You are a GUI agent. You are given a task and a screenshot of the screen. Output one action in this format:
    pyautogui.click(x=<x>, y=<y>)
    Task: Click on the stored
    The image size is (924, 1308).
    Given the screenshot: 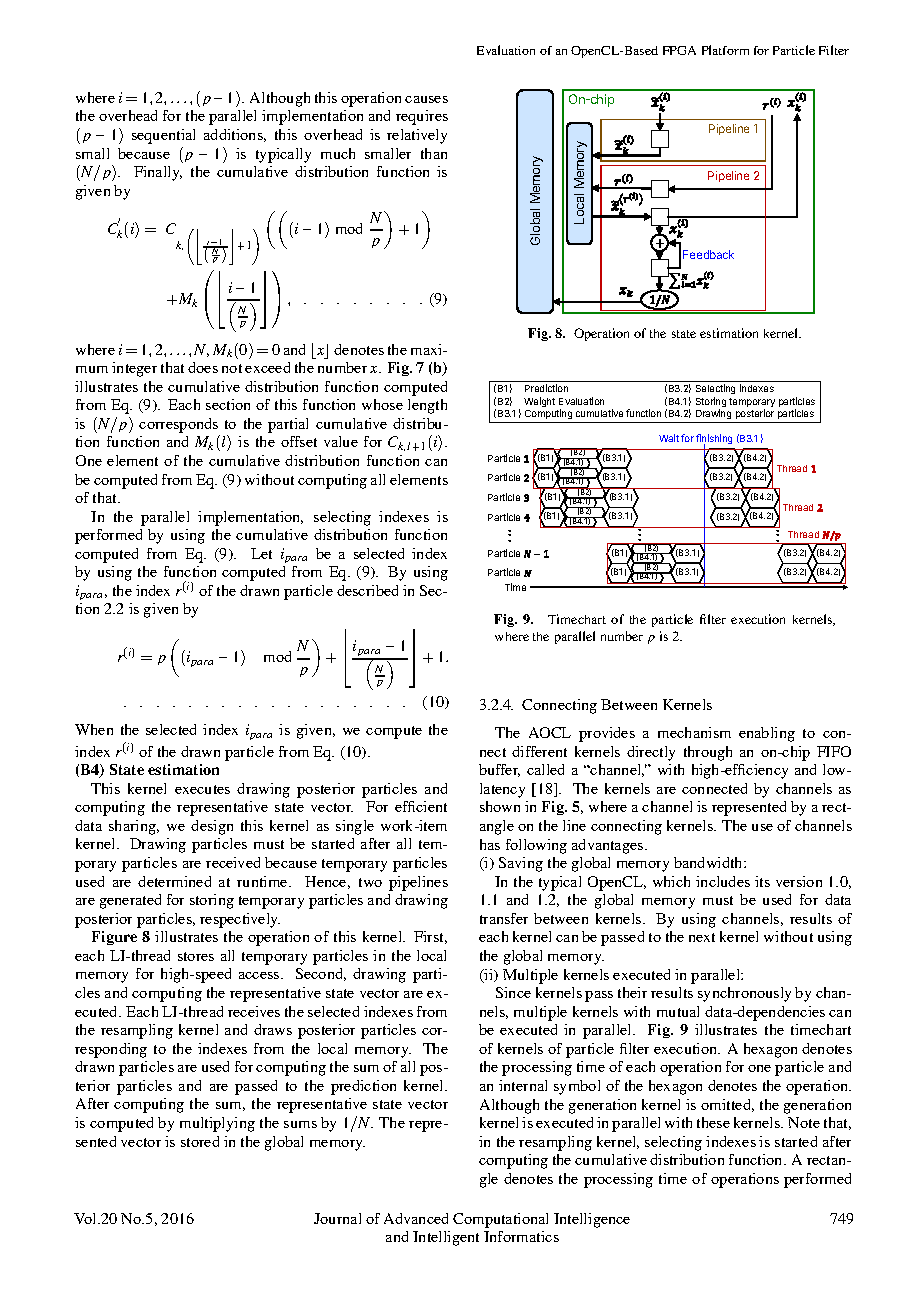 What is the action you would take?
    pyautogui.click(x=200, y=1141)
